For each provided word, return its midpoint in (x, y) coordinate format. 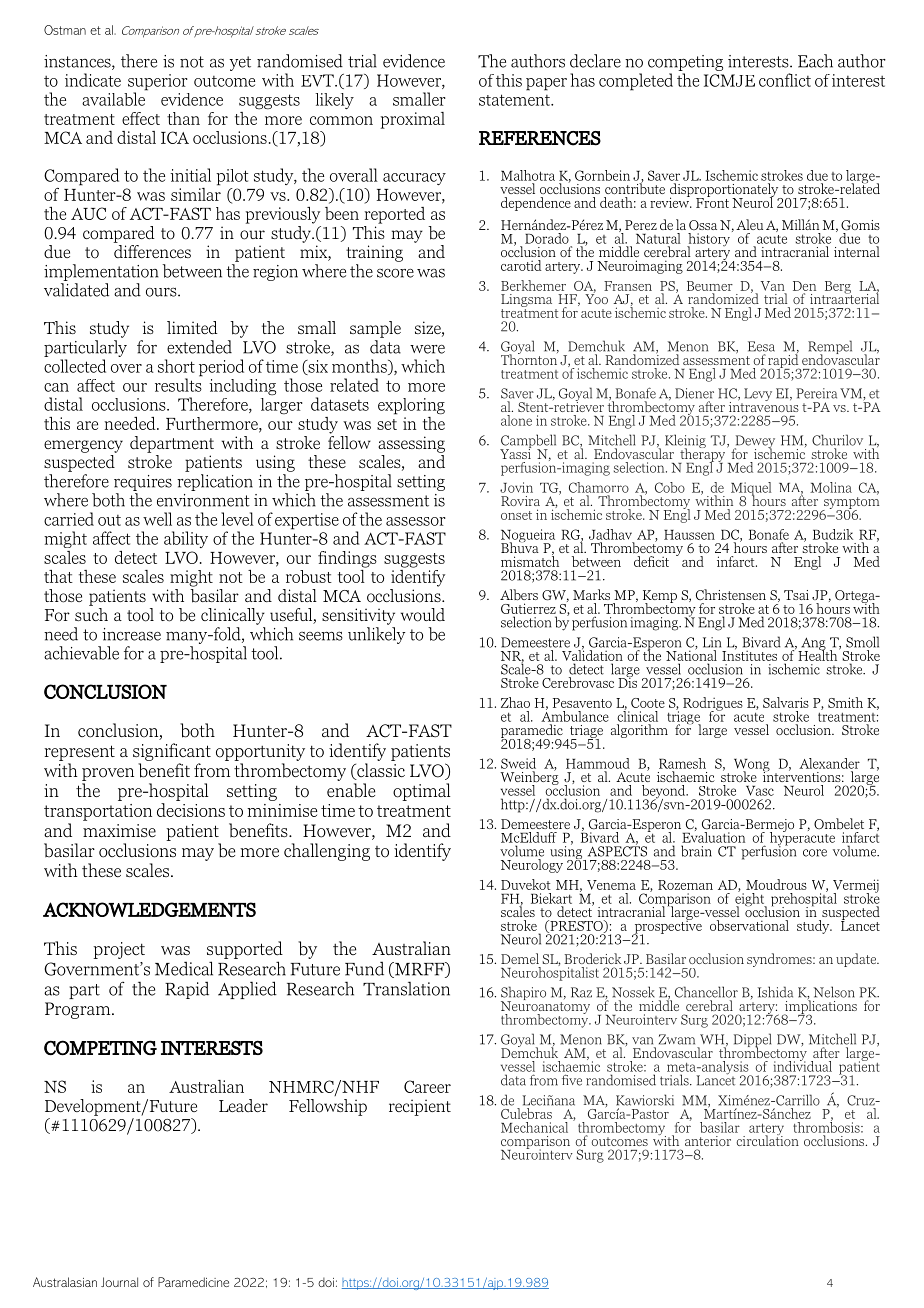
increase (131, 634)
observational (749, 925)
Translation (406, 988)
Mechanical (534, 1127)
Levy (757, 396)
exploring (411, 406)
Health (818, 654)
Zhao (515, 702)
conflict (785, 80)
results (178, 384)
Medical (184, 968)
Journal (119, 1282)
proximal (413, 120)
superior (158, 83)
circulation (767, 1139)
